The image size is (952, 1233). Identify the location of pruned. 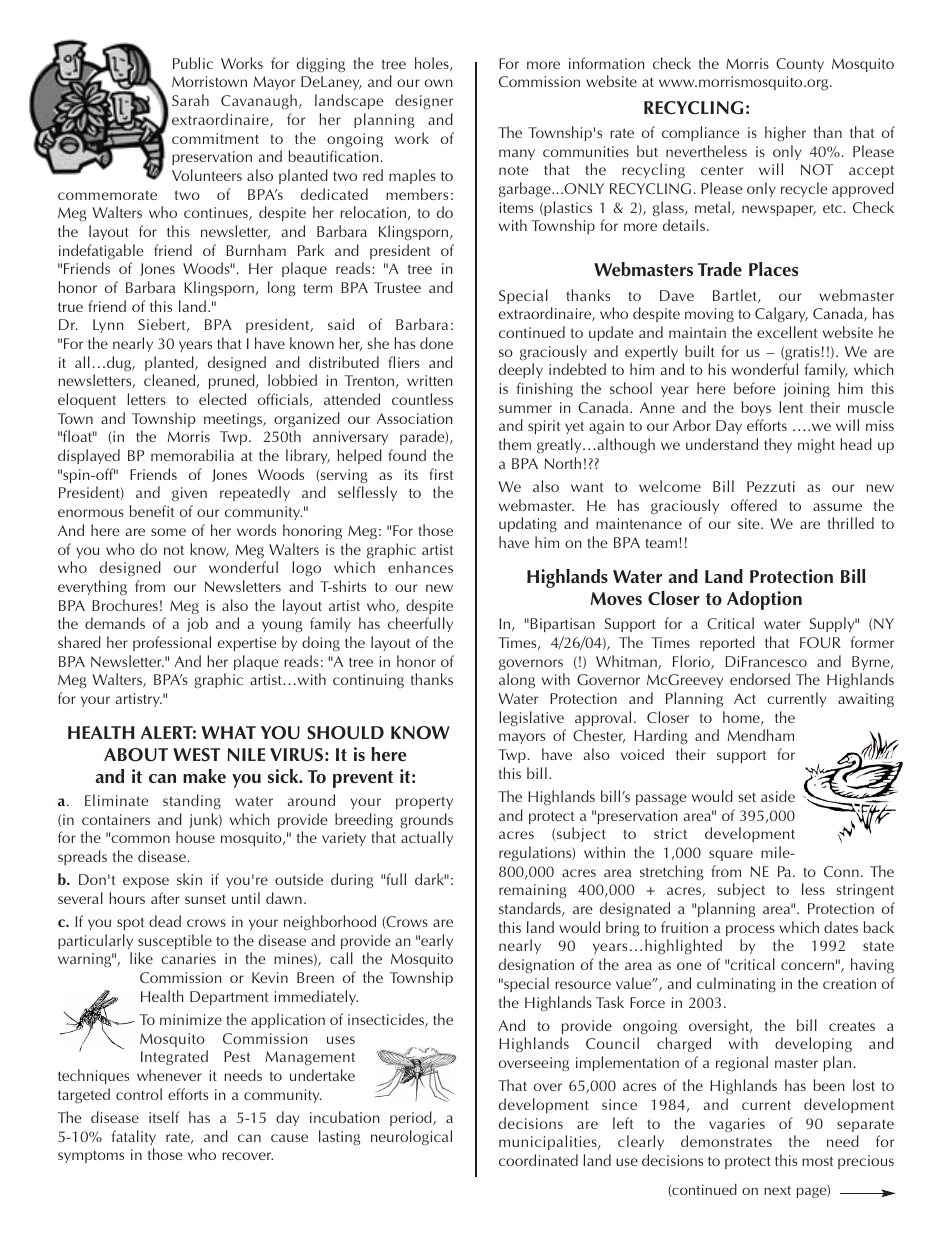
(233, 381).
